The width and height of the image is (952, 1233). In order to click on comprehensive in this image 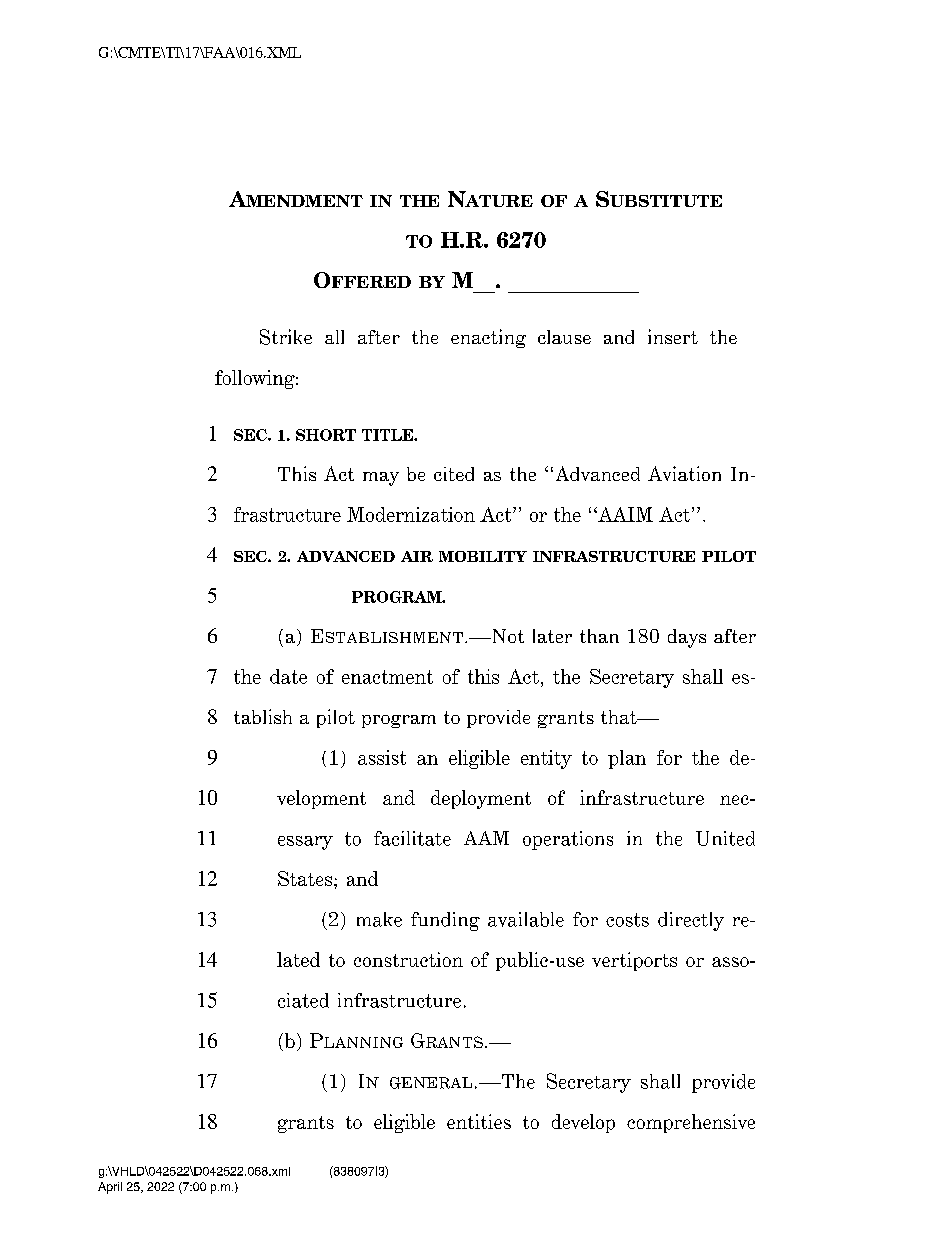, I will do `click(691, 1123)`.
